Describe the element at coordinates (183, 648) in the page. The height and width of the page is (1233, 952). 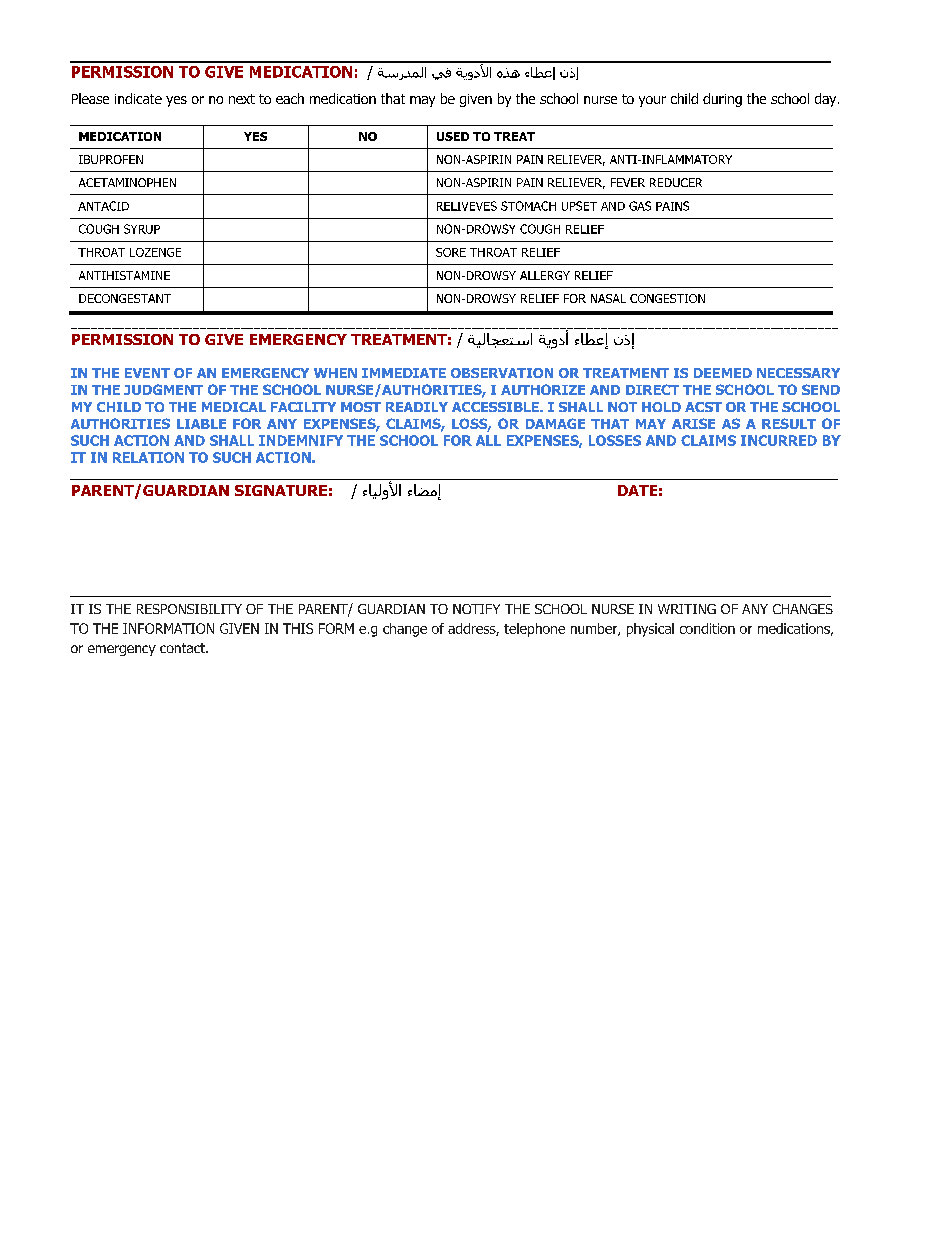
I see `contact` at that location.
